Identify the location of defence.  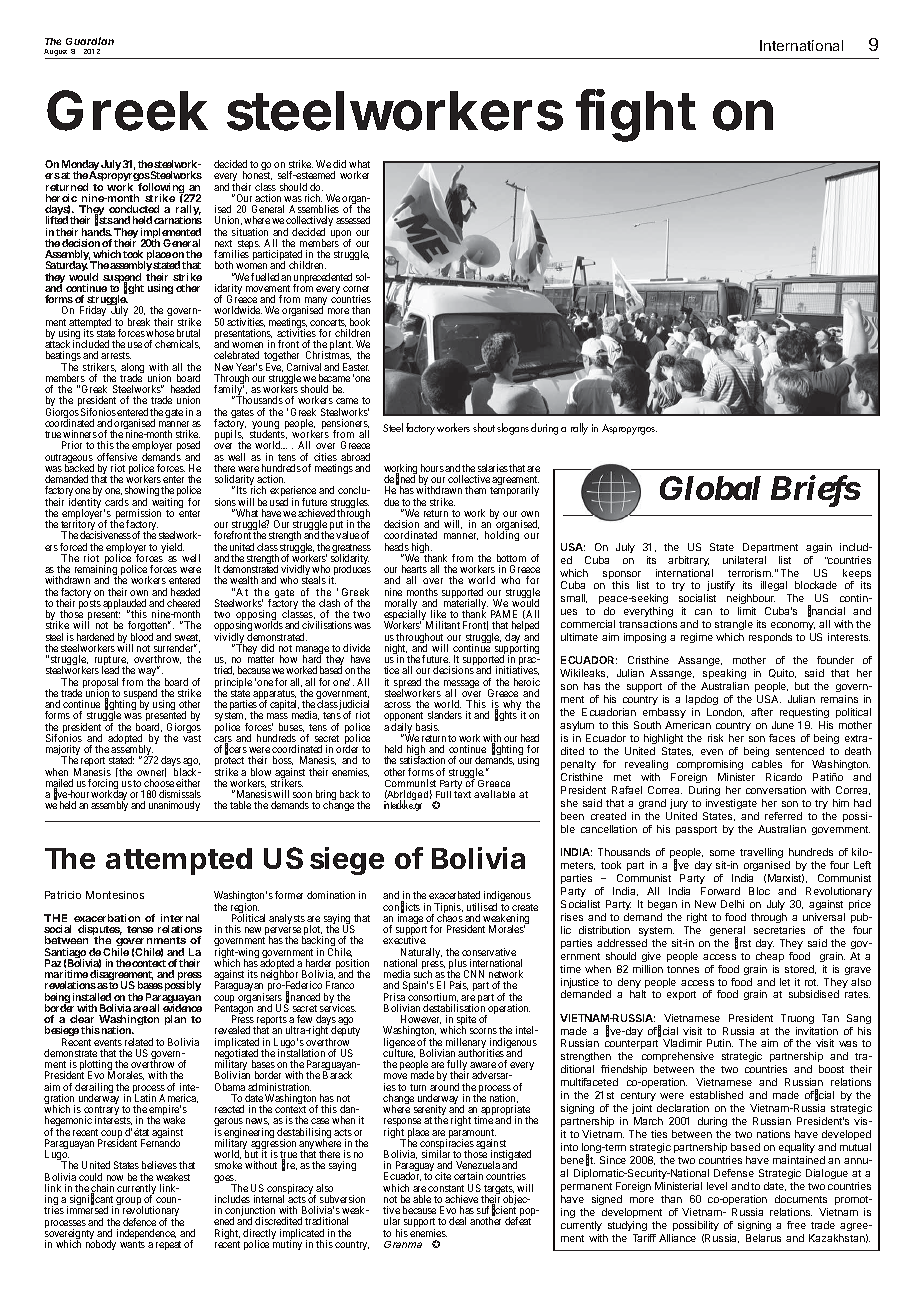
(139, 1222).
